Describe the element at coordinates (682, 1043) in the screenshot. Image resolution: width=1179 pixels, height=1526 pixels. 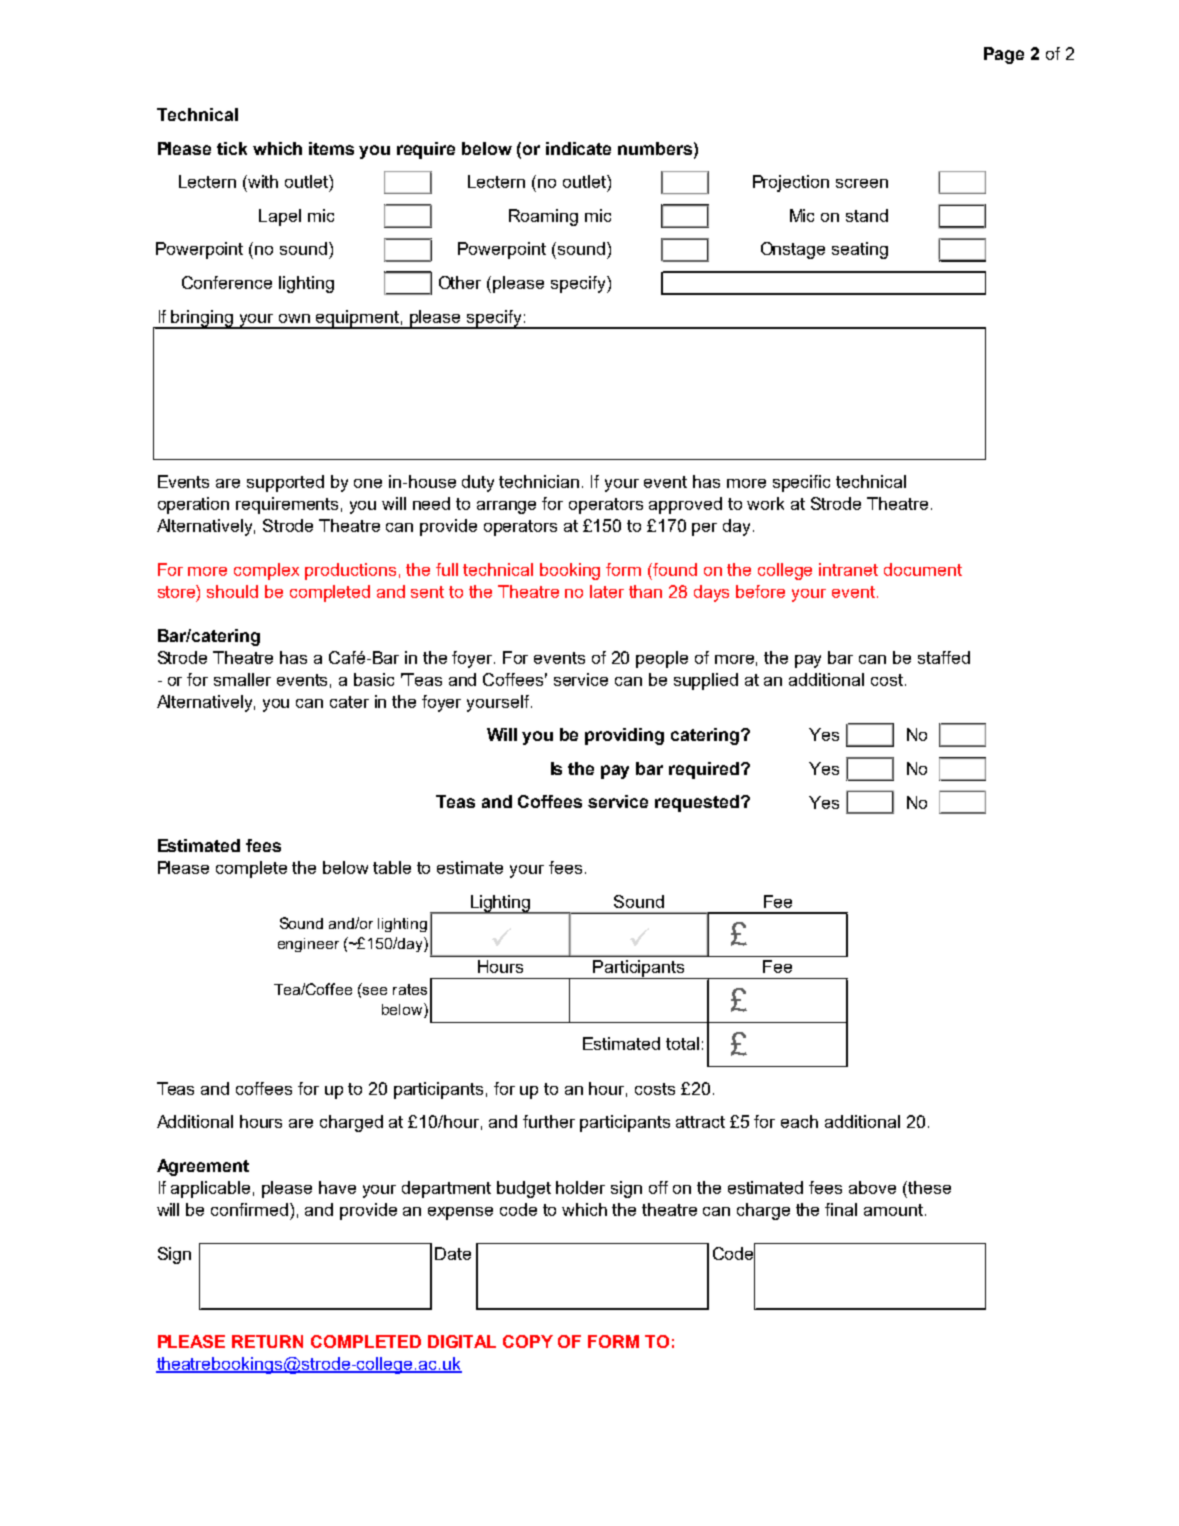
I see `total` at that location.
